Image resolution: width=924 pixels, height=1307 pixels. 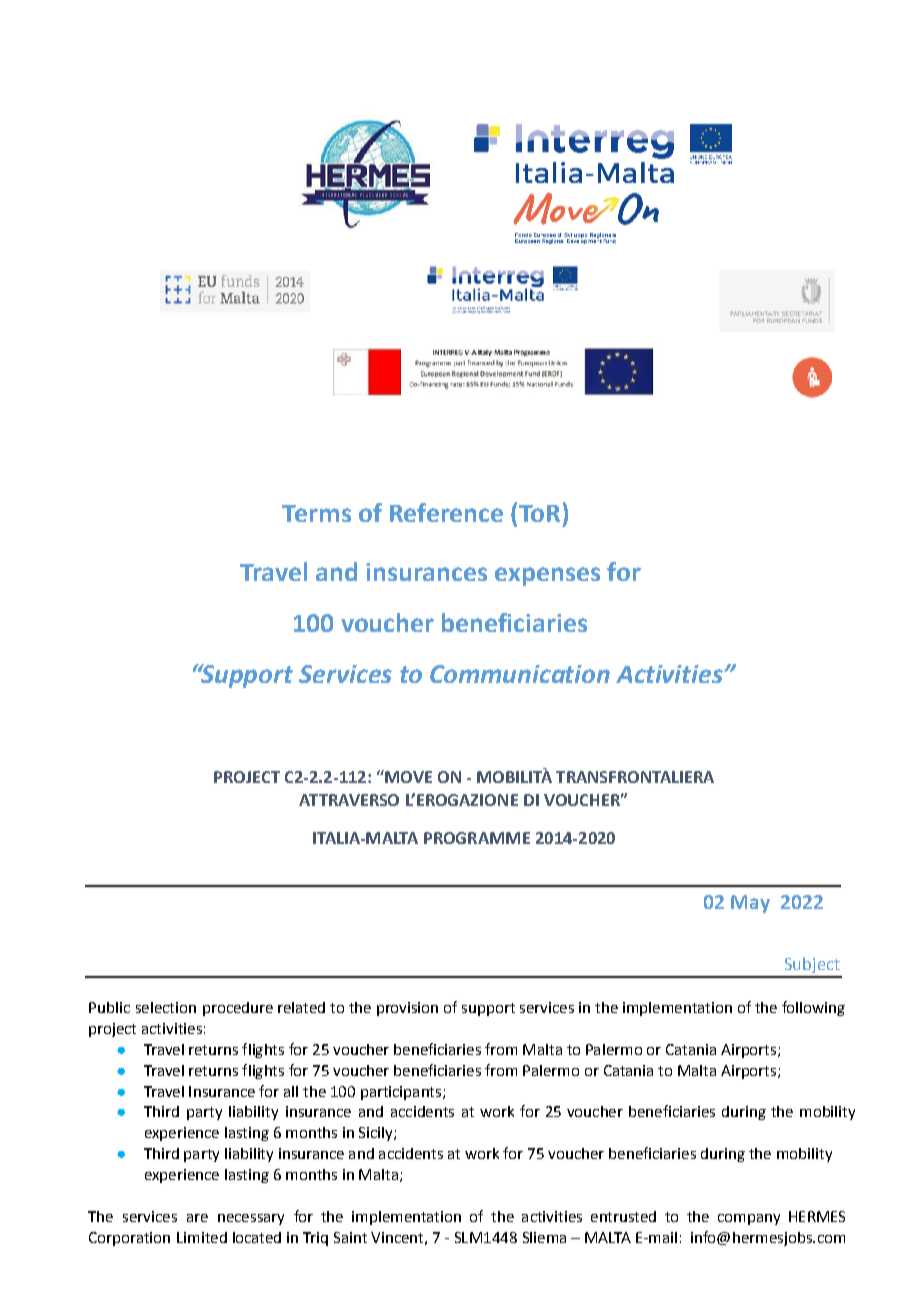 What do you see at coordinates (520, 674) in the document?
I see `Communication` at bounding box center [520, 674].
